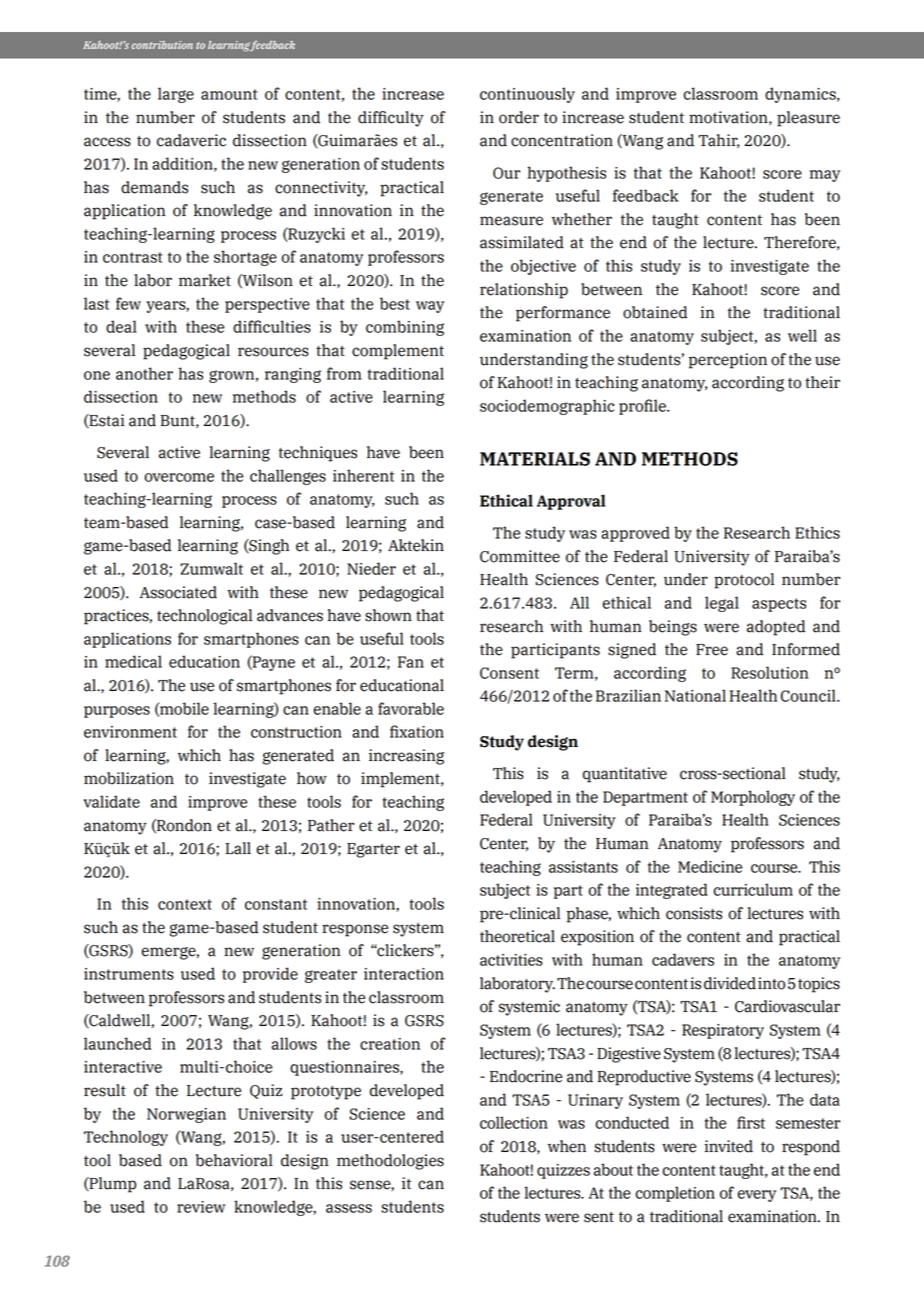  I want to click on review, so click(201, 1207).
